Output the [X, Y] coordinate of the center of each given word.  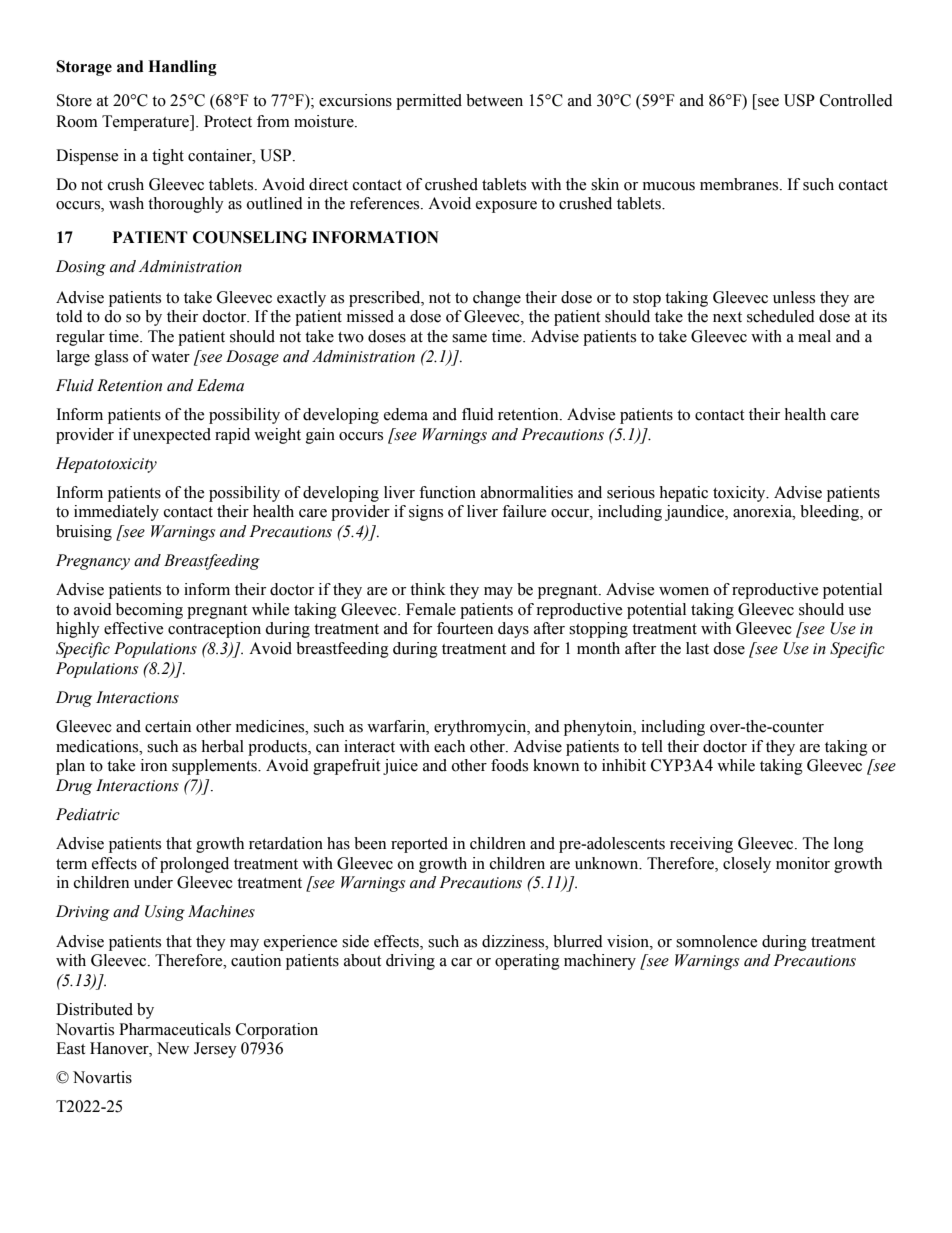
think [428, 589]
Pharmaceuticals [175, 1029]
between [494, 100]
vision [629, 941]
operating [527, 962]
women [684, 591]
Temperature [147, 123]
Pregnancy [93, 562]
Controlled [856, 100]
